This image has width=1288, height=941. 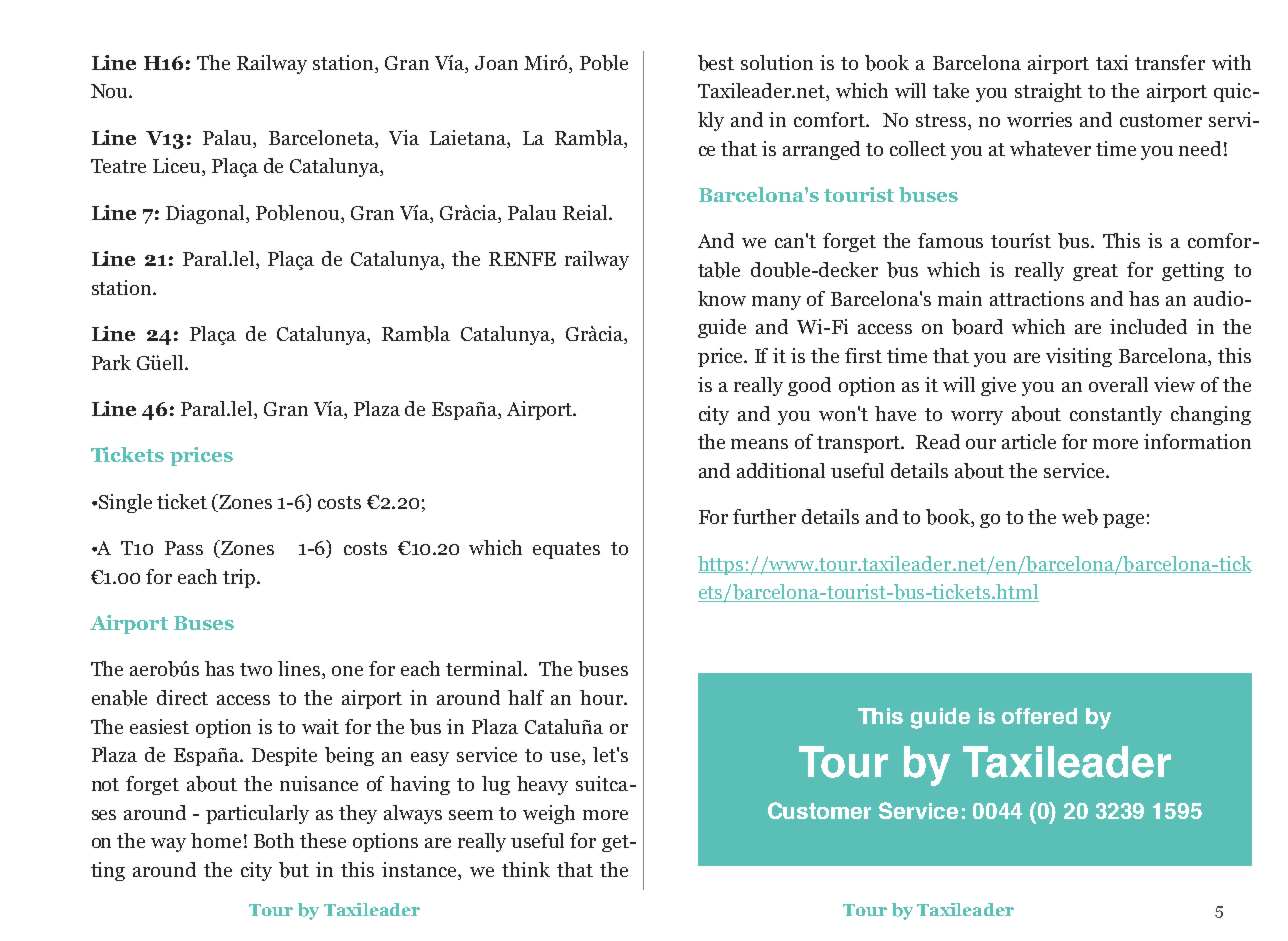 I want to click on Diagonal, so click(x=206, y=214).
